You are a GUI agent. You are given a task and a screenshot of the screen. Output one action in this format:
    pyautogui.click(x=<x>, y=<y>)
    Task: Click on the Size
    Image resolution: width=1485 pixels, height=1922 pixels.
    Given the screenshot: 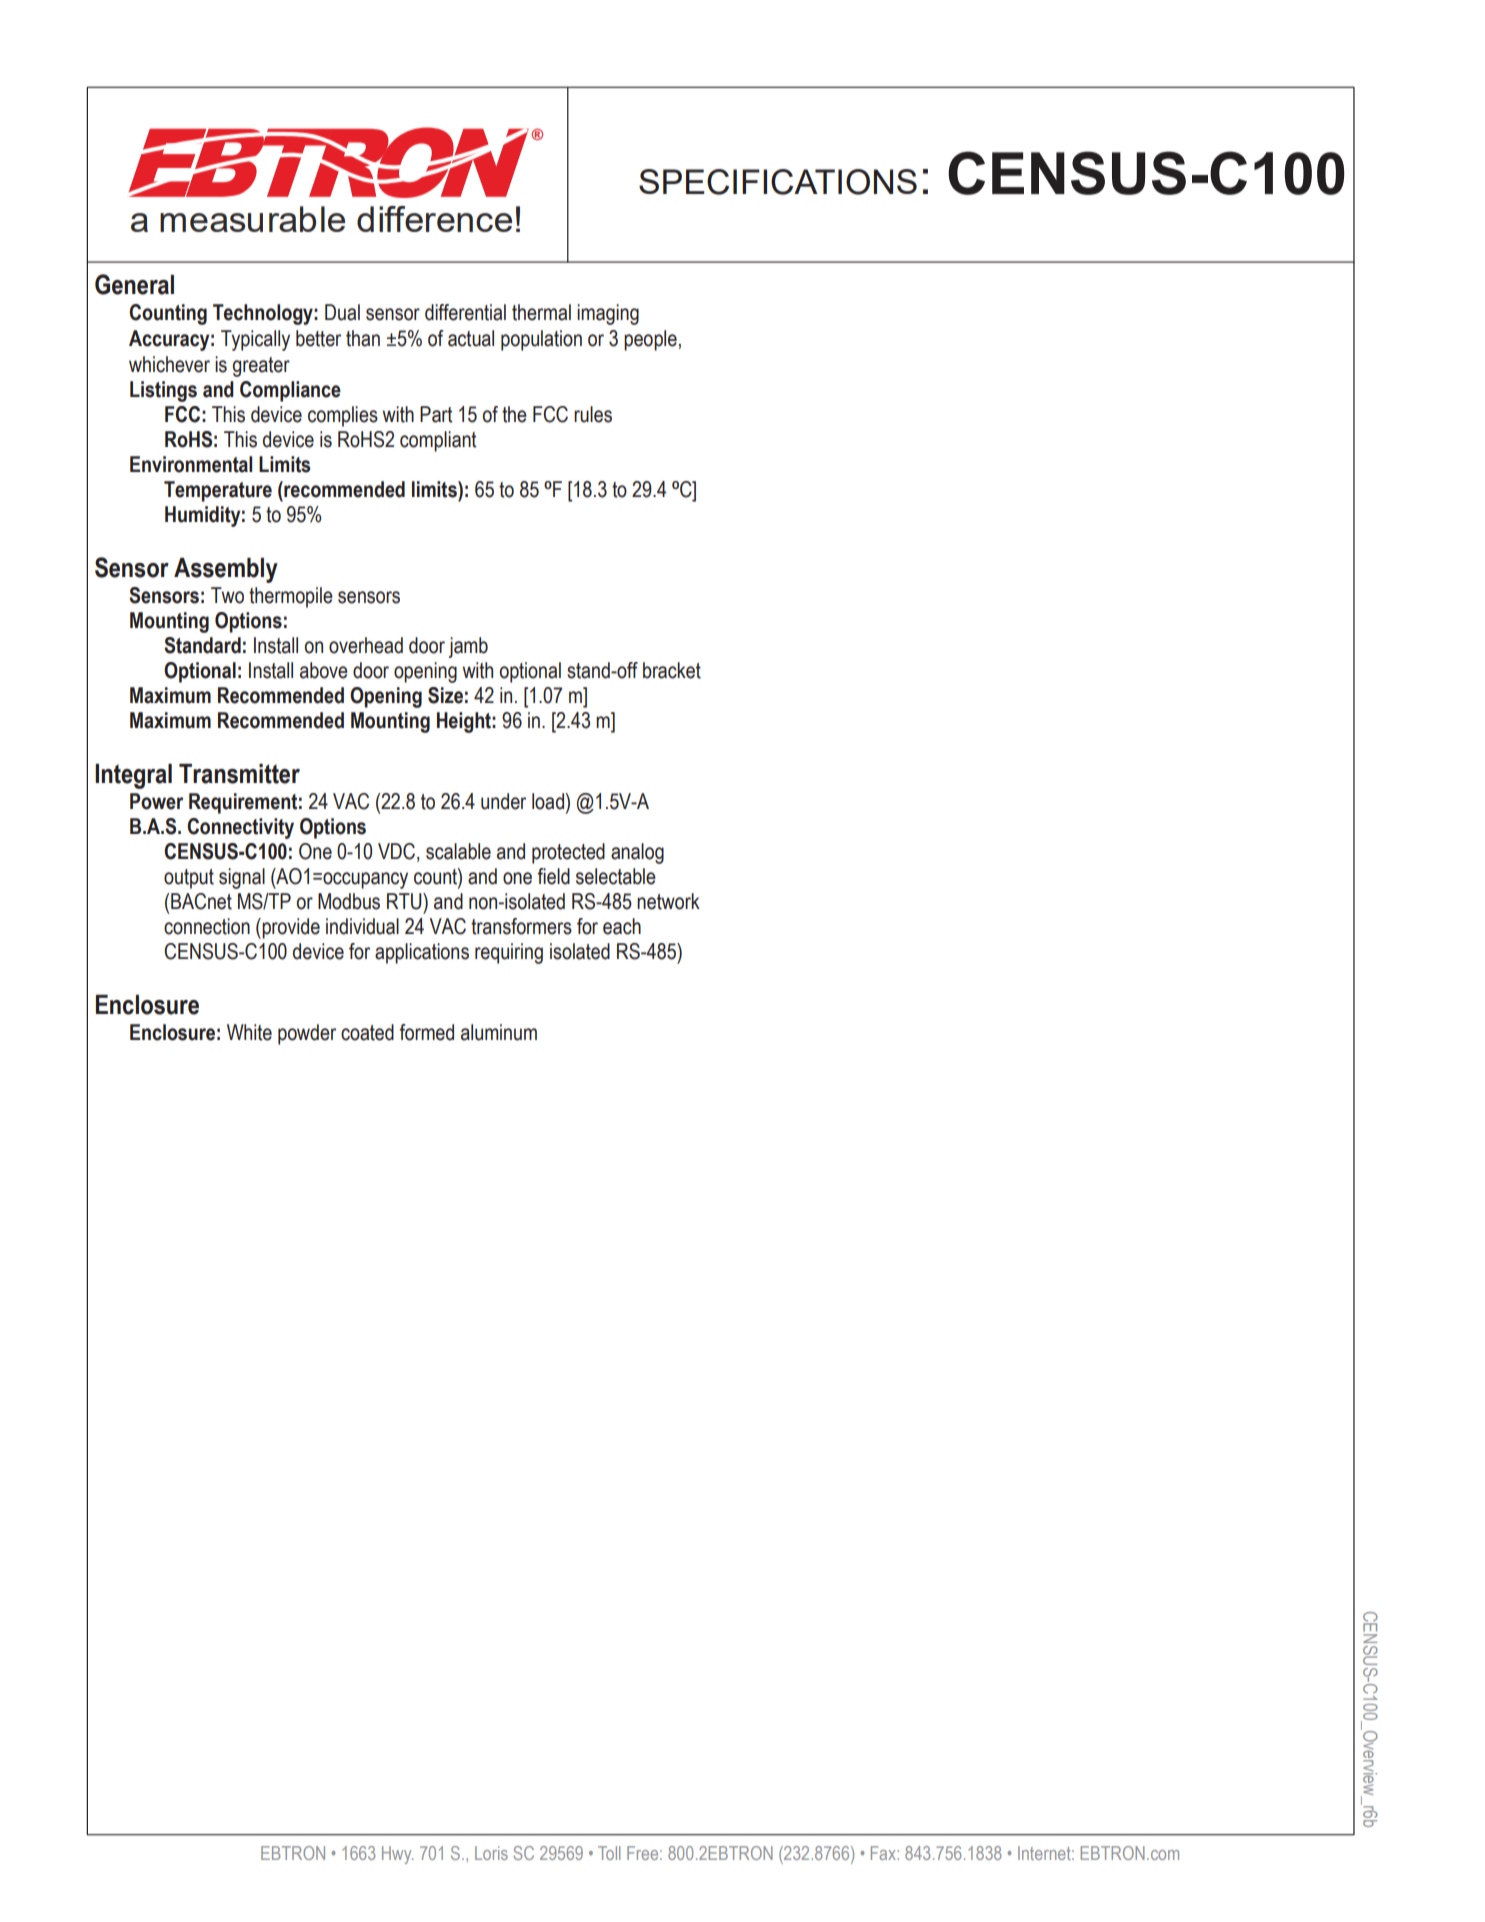 What is the action you would take?
    pyautogui.click(x=445, y=695)
